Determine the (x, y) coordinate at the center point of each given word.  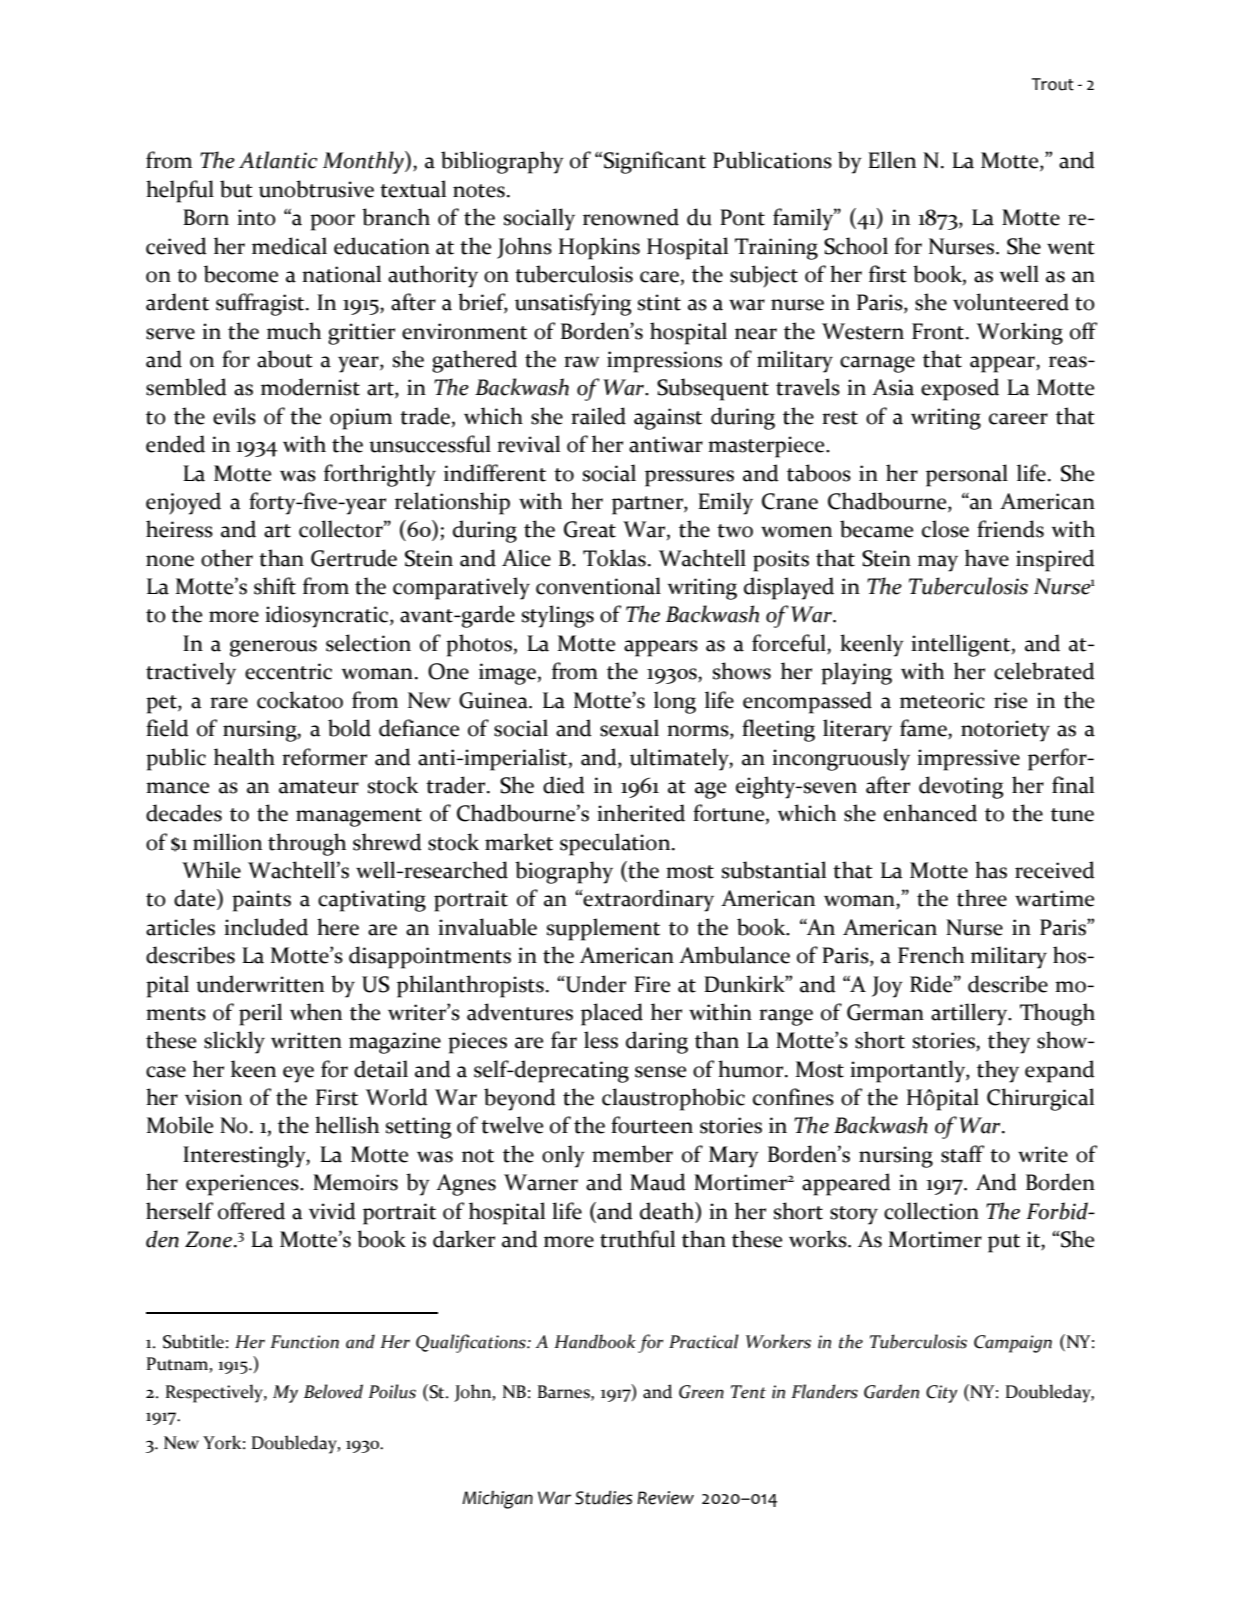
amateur (319, 787)
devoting (961, 787)
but (236, 189)
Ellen (892, 160)
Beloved (333, 1391)
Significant (655, 162)
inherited (641, 813)
